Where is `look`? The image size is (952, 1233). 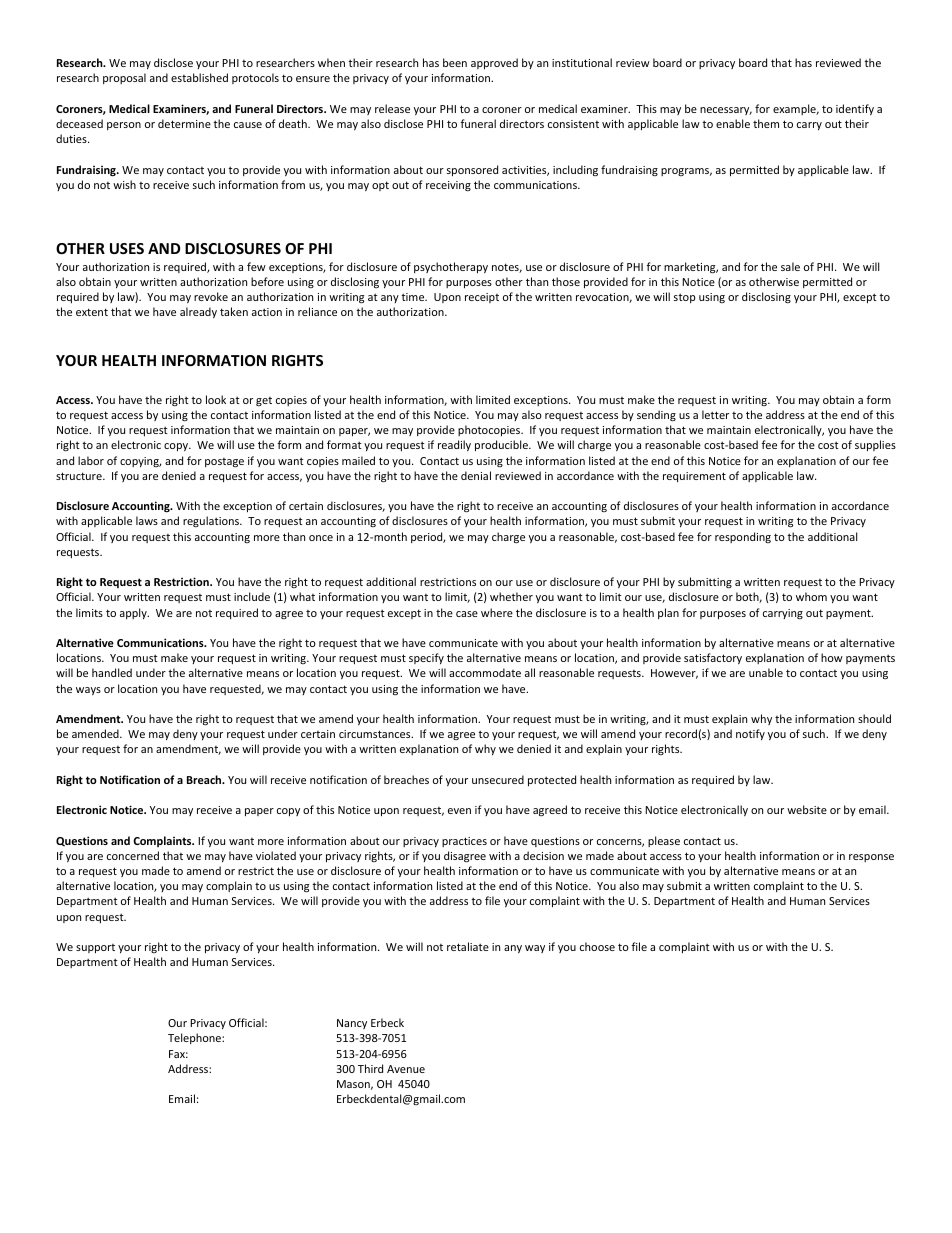
look is located at coordinates (216, 399).
